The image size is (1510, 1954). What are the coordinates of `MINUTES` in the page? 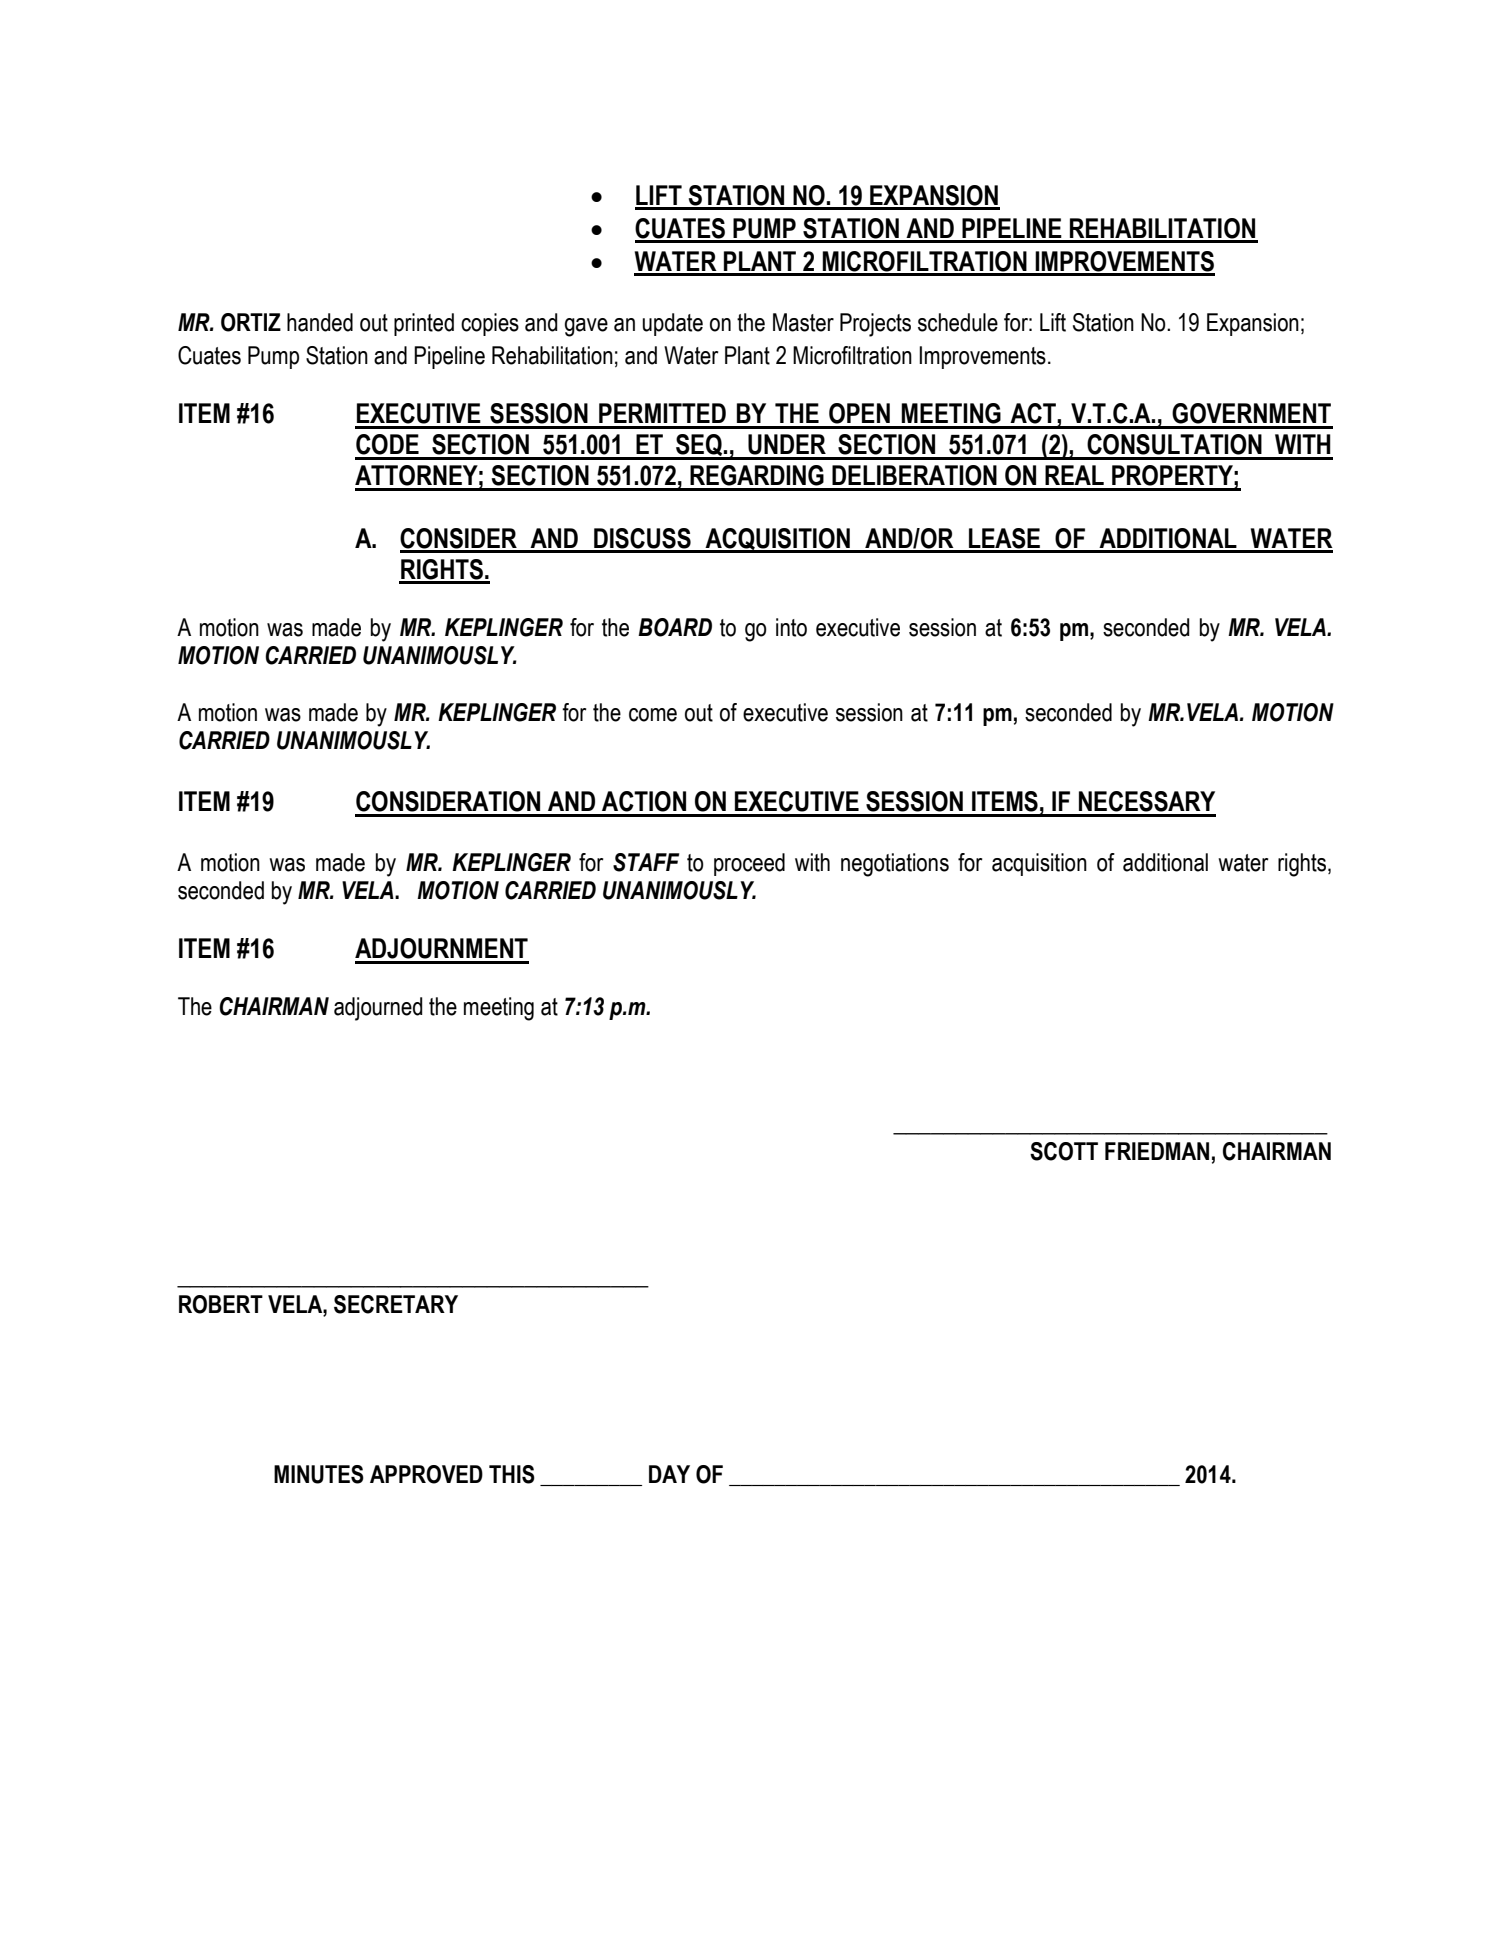 It's located at (319, 1474).
